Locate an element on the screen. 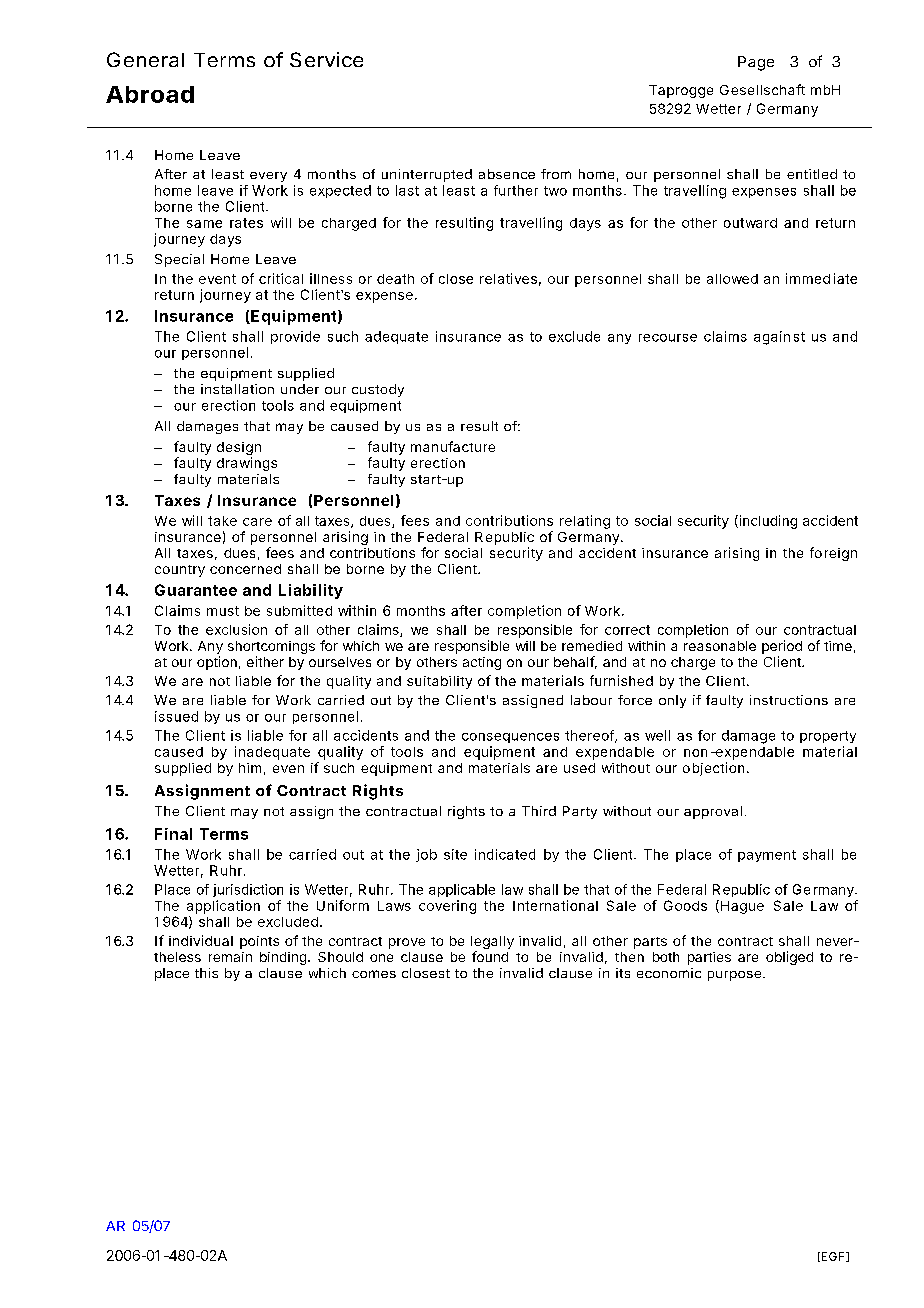  absence is located at coordinates (507, 174).
